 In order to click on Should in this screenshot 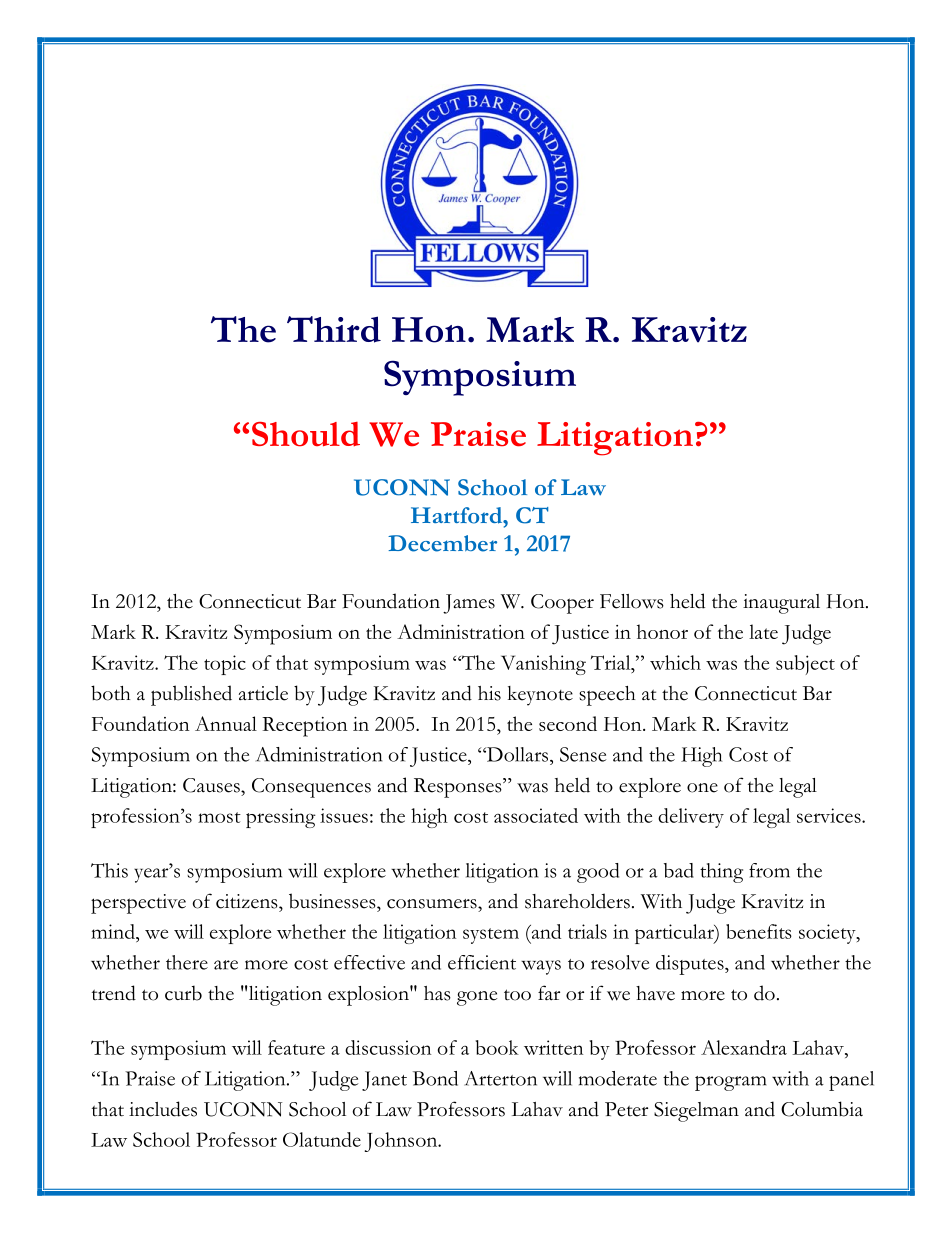, I will do `click(306, 434)`.
